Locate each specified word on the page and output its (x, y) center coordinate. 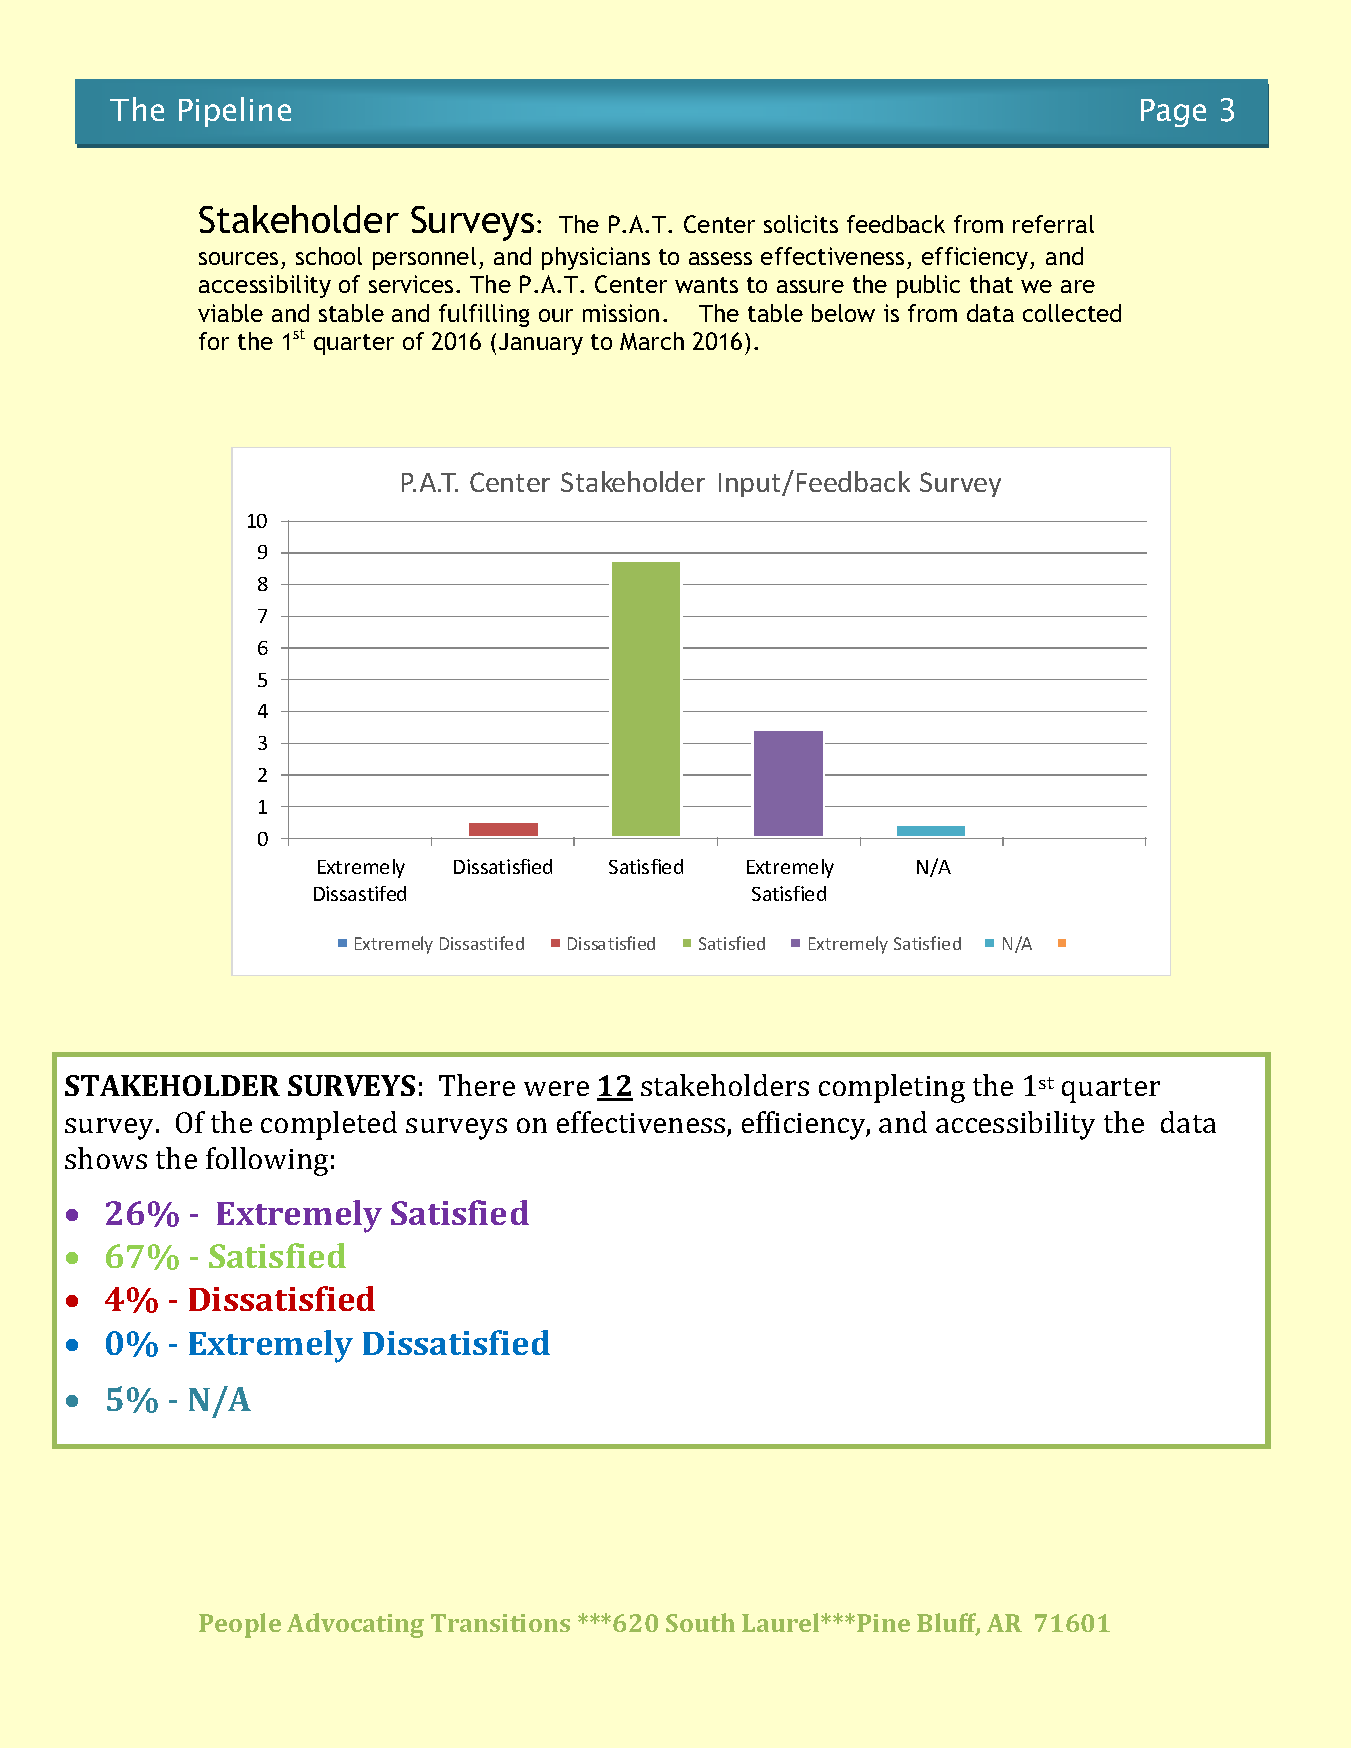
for (214, 341)
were (556, 1088)
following (267, 1161)
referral (1053, 224)
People (240, 1625)
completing (892, 1088)
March (652, 341)
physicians (596, 258)
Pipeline (235, 112)
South (700, 1622)
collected (1072, 313)
